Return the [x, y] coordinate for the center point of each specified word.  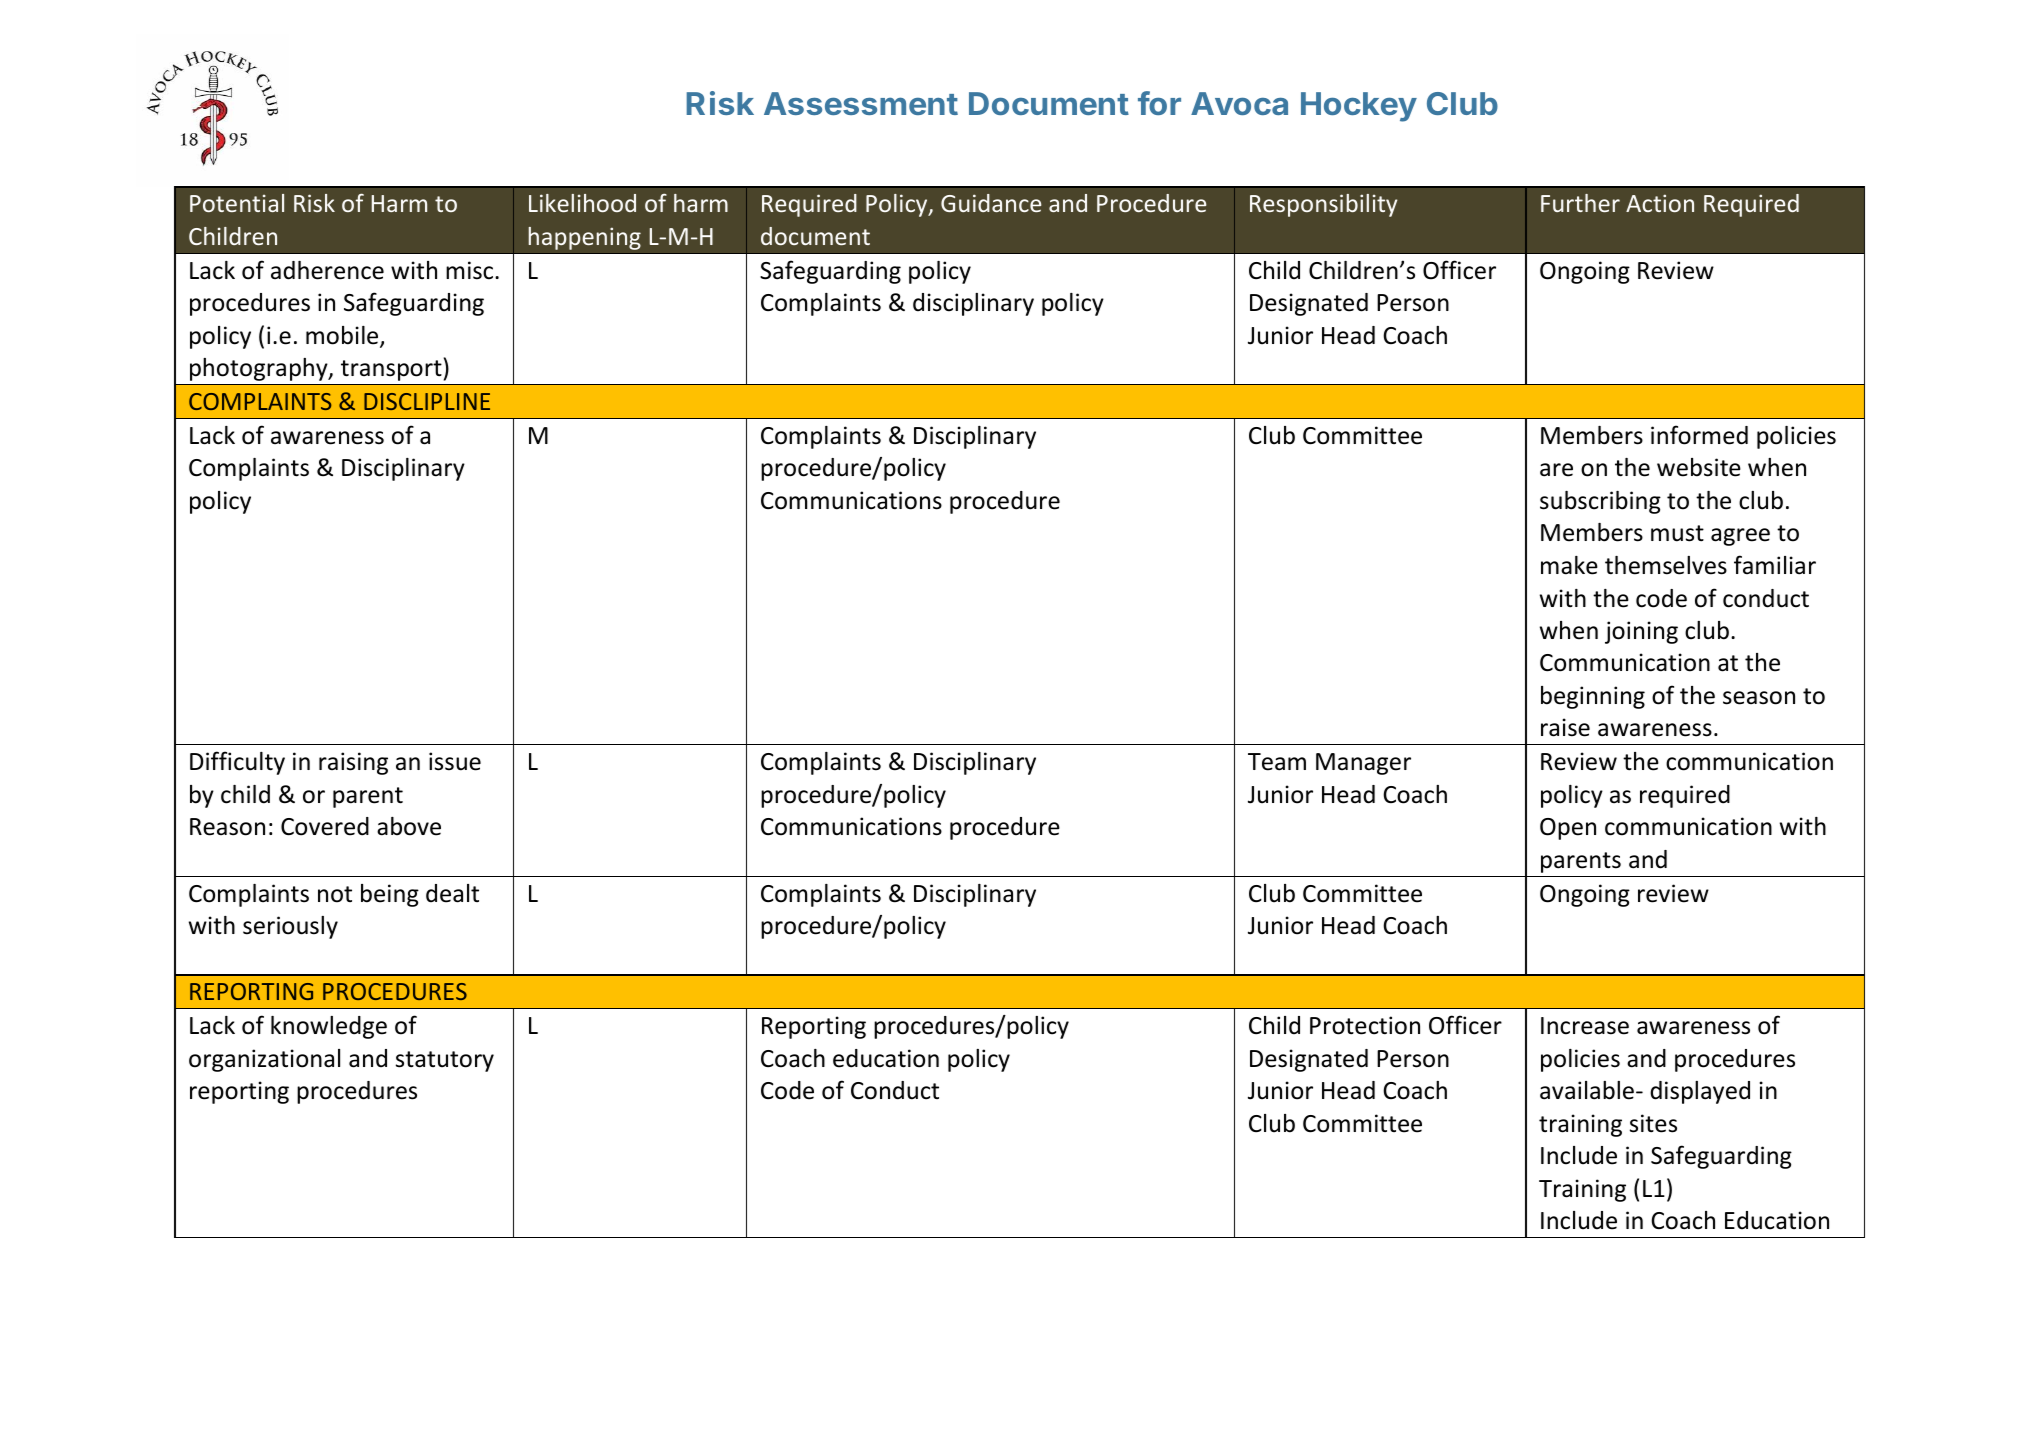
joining [1641, 632]
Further [1580, 203]
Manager [1363, 764]
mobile [343, 336]
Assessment [861, 103]
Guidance [991, 203]
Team [1277, 762]
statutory [445, 1061]
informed [1699, 435]
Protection [1365, 1025]
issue [455, 761]
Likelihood [582, 203]
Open [1568, 829]
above [409, 826]
